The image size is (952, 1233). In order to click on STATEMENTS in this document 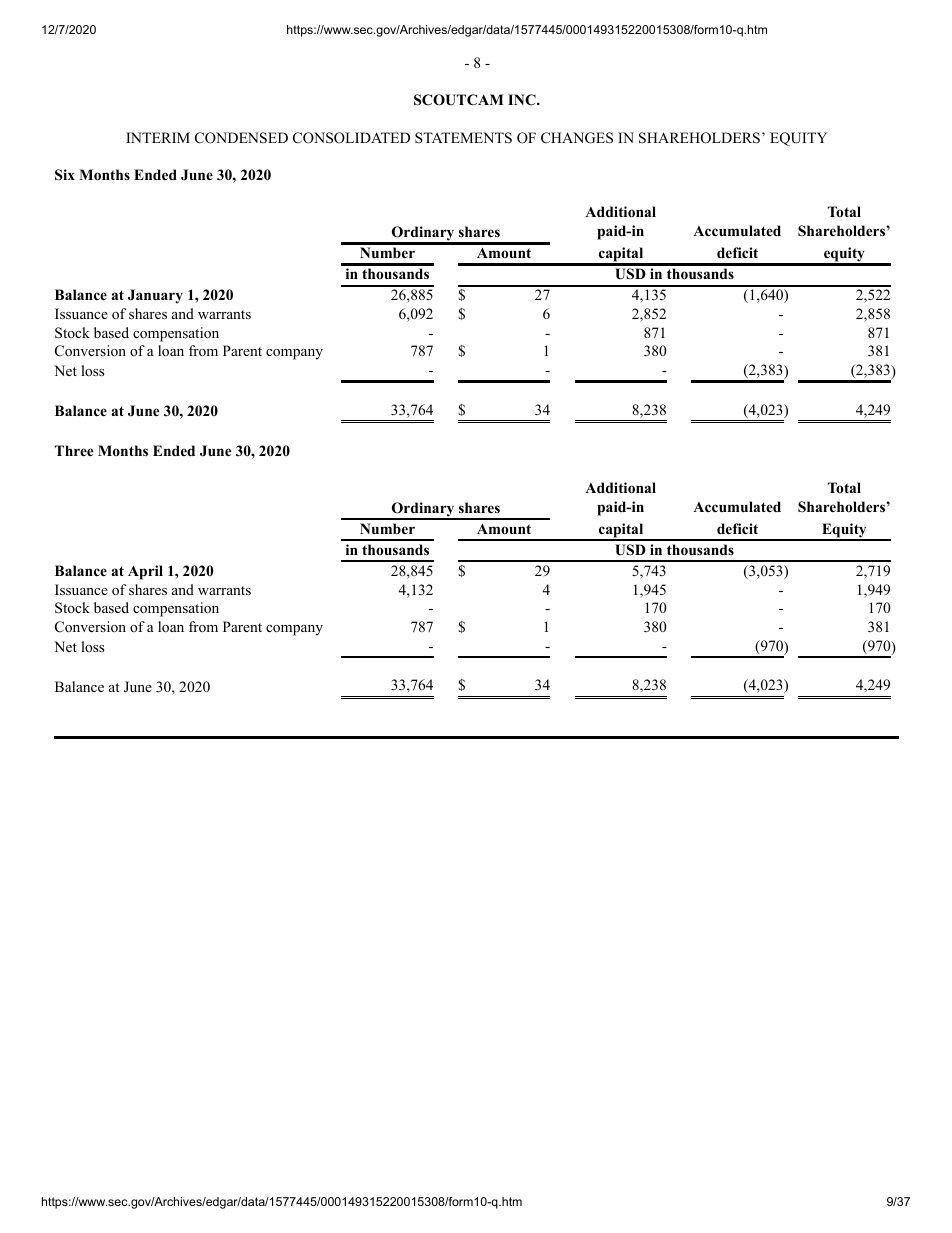, I will do `click(463, 138)`.
